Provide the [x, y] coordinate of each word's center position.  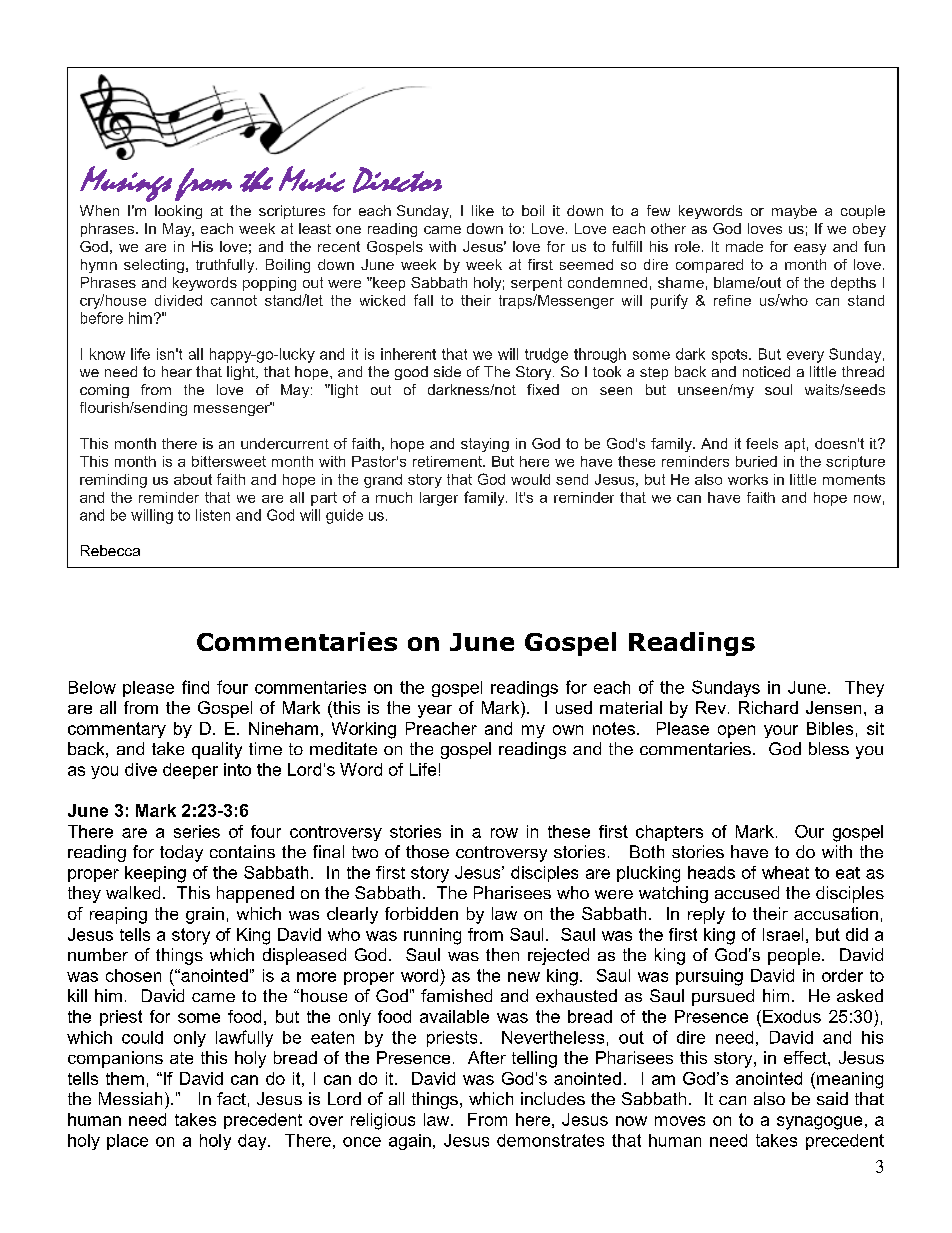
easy [810, 249]
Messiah [130, 1098]
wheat [785, 872]
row [504, 833]
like [483, 210]
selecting [154, 266]
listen [213, 515]
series [197, 831]
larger [439, 499]
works [748, 479]
